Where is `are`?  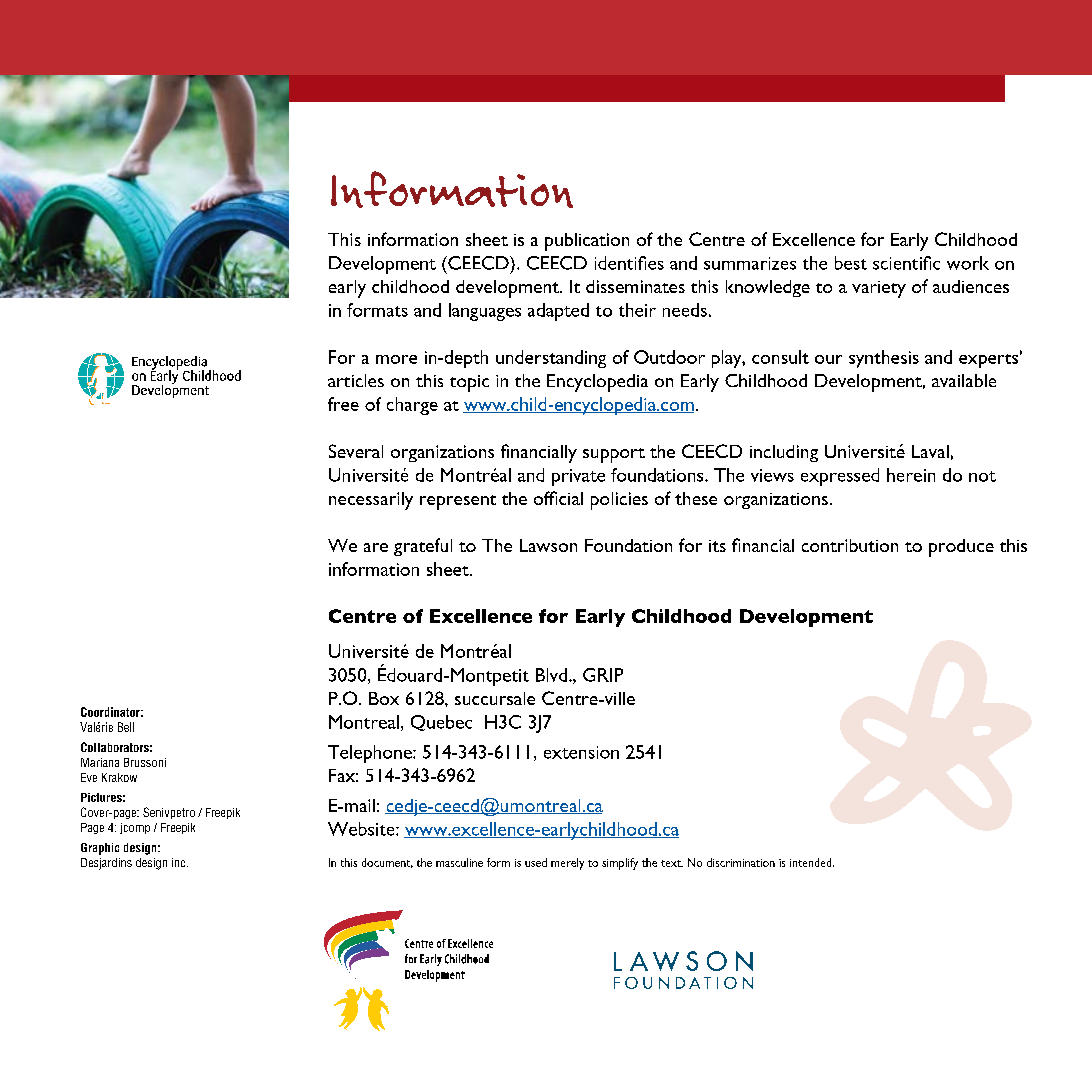 are is located at coordinates (376, 547).
